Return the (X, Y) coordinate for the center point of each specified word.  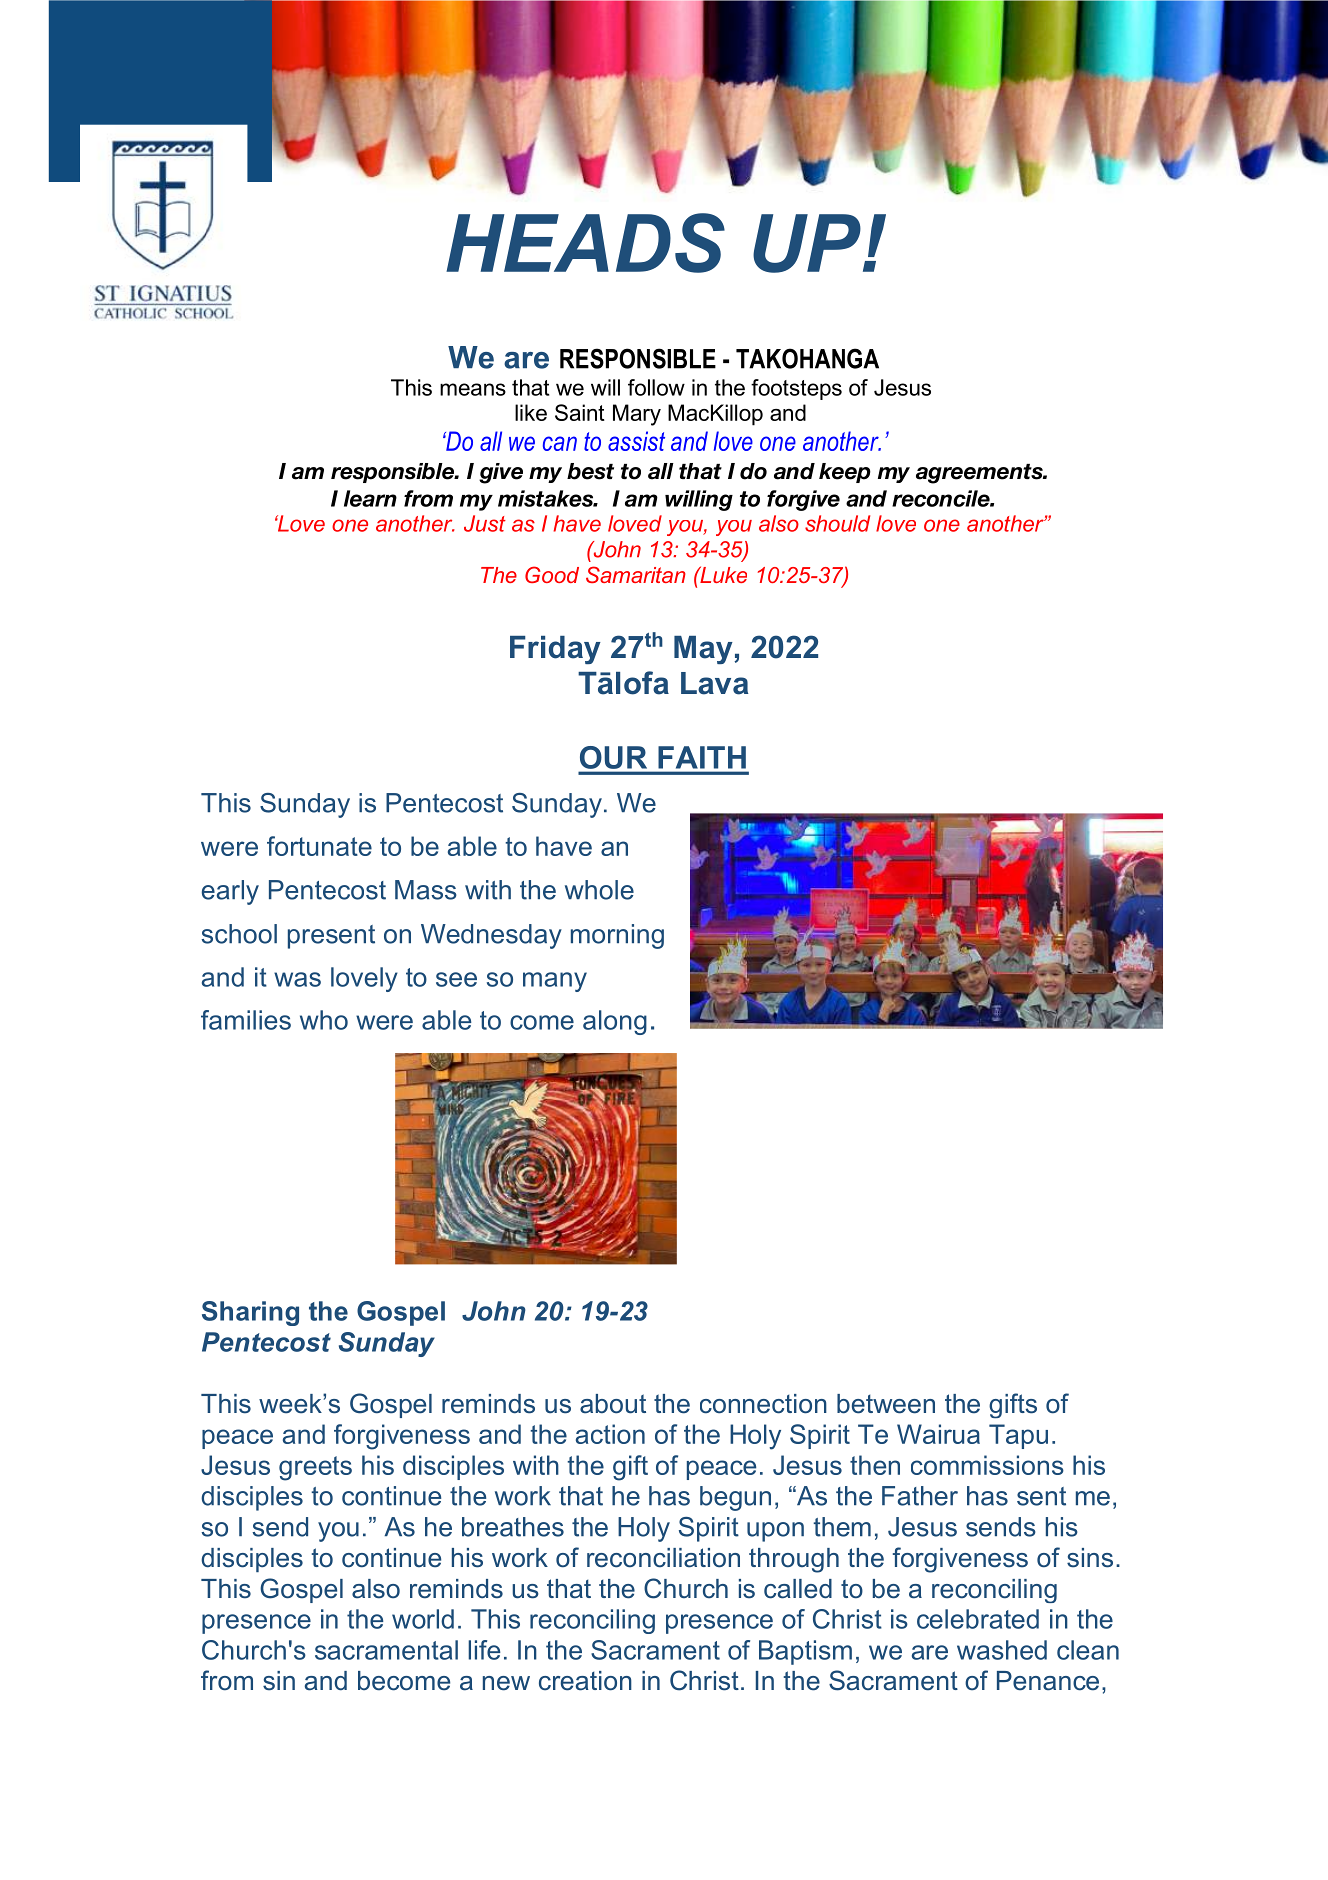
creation (585, 1681)
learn (370, 498)
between (886, 1404)
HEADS (585, 243)
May (704, 650)
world (423, 1619)
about (613, 1404)
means (473, 389)
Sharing (250, 1313)
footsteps (796, 389)
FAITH (702, 757)
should (837, 523)
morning (617, 936)
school (239, 934)
